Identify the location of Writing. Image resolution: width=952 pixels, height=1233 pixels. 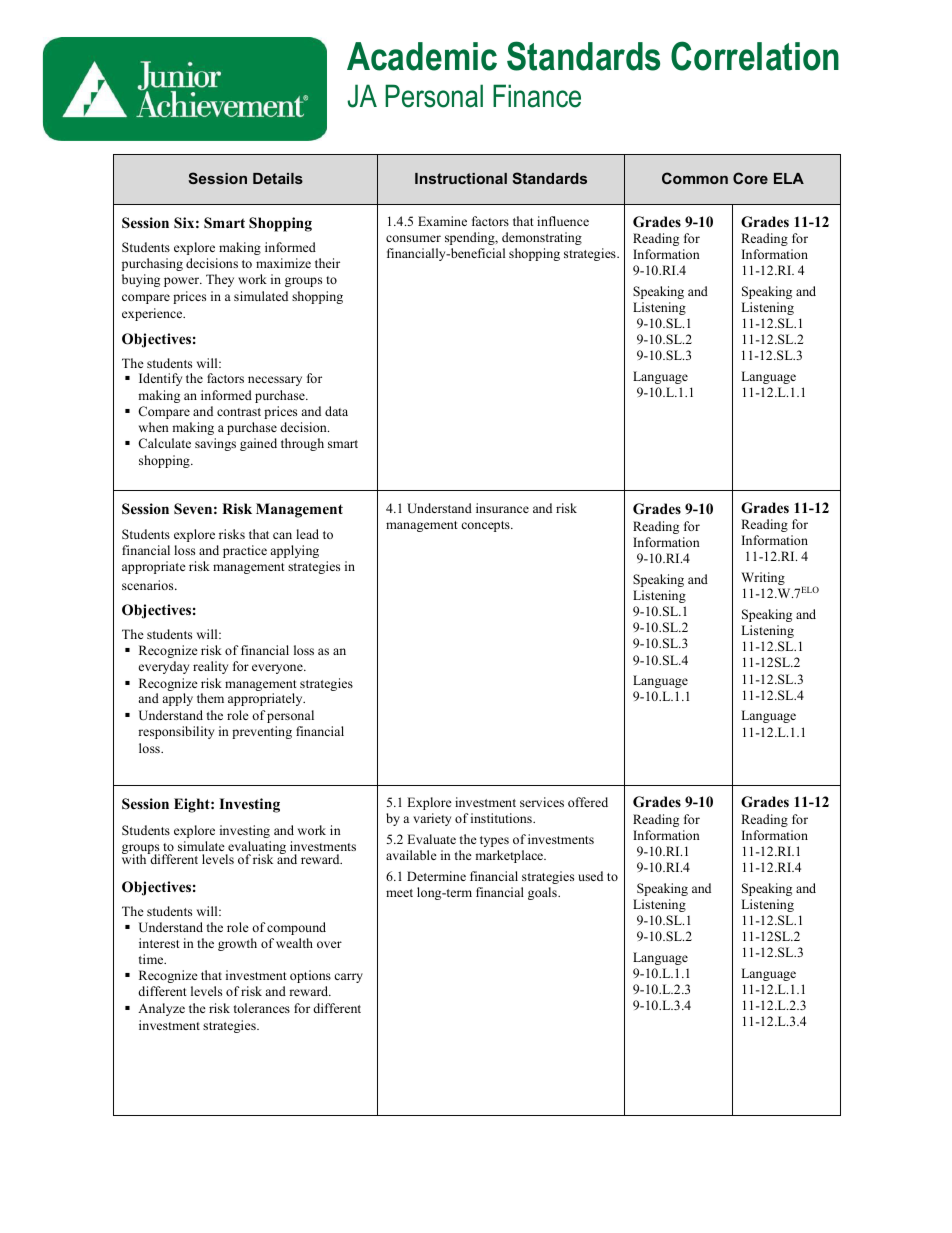
(763, 578).
